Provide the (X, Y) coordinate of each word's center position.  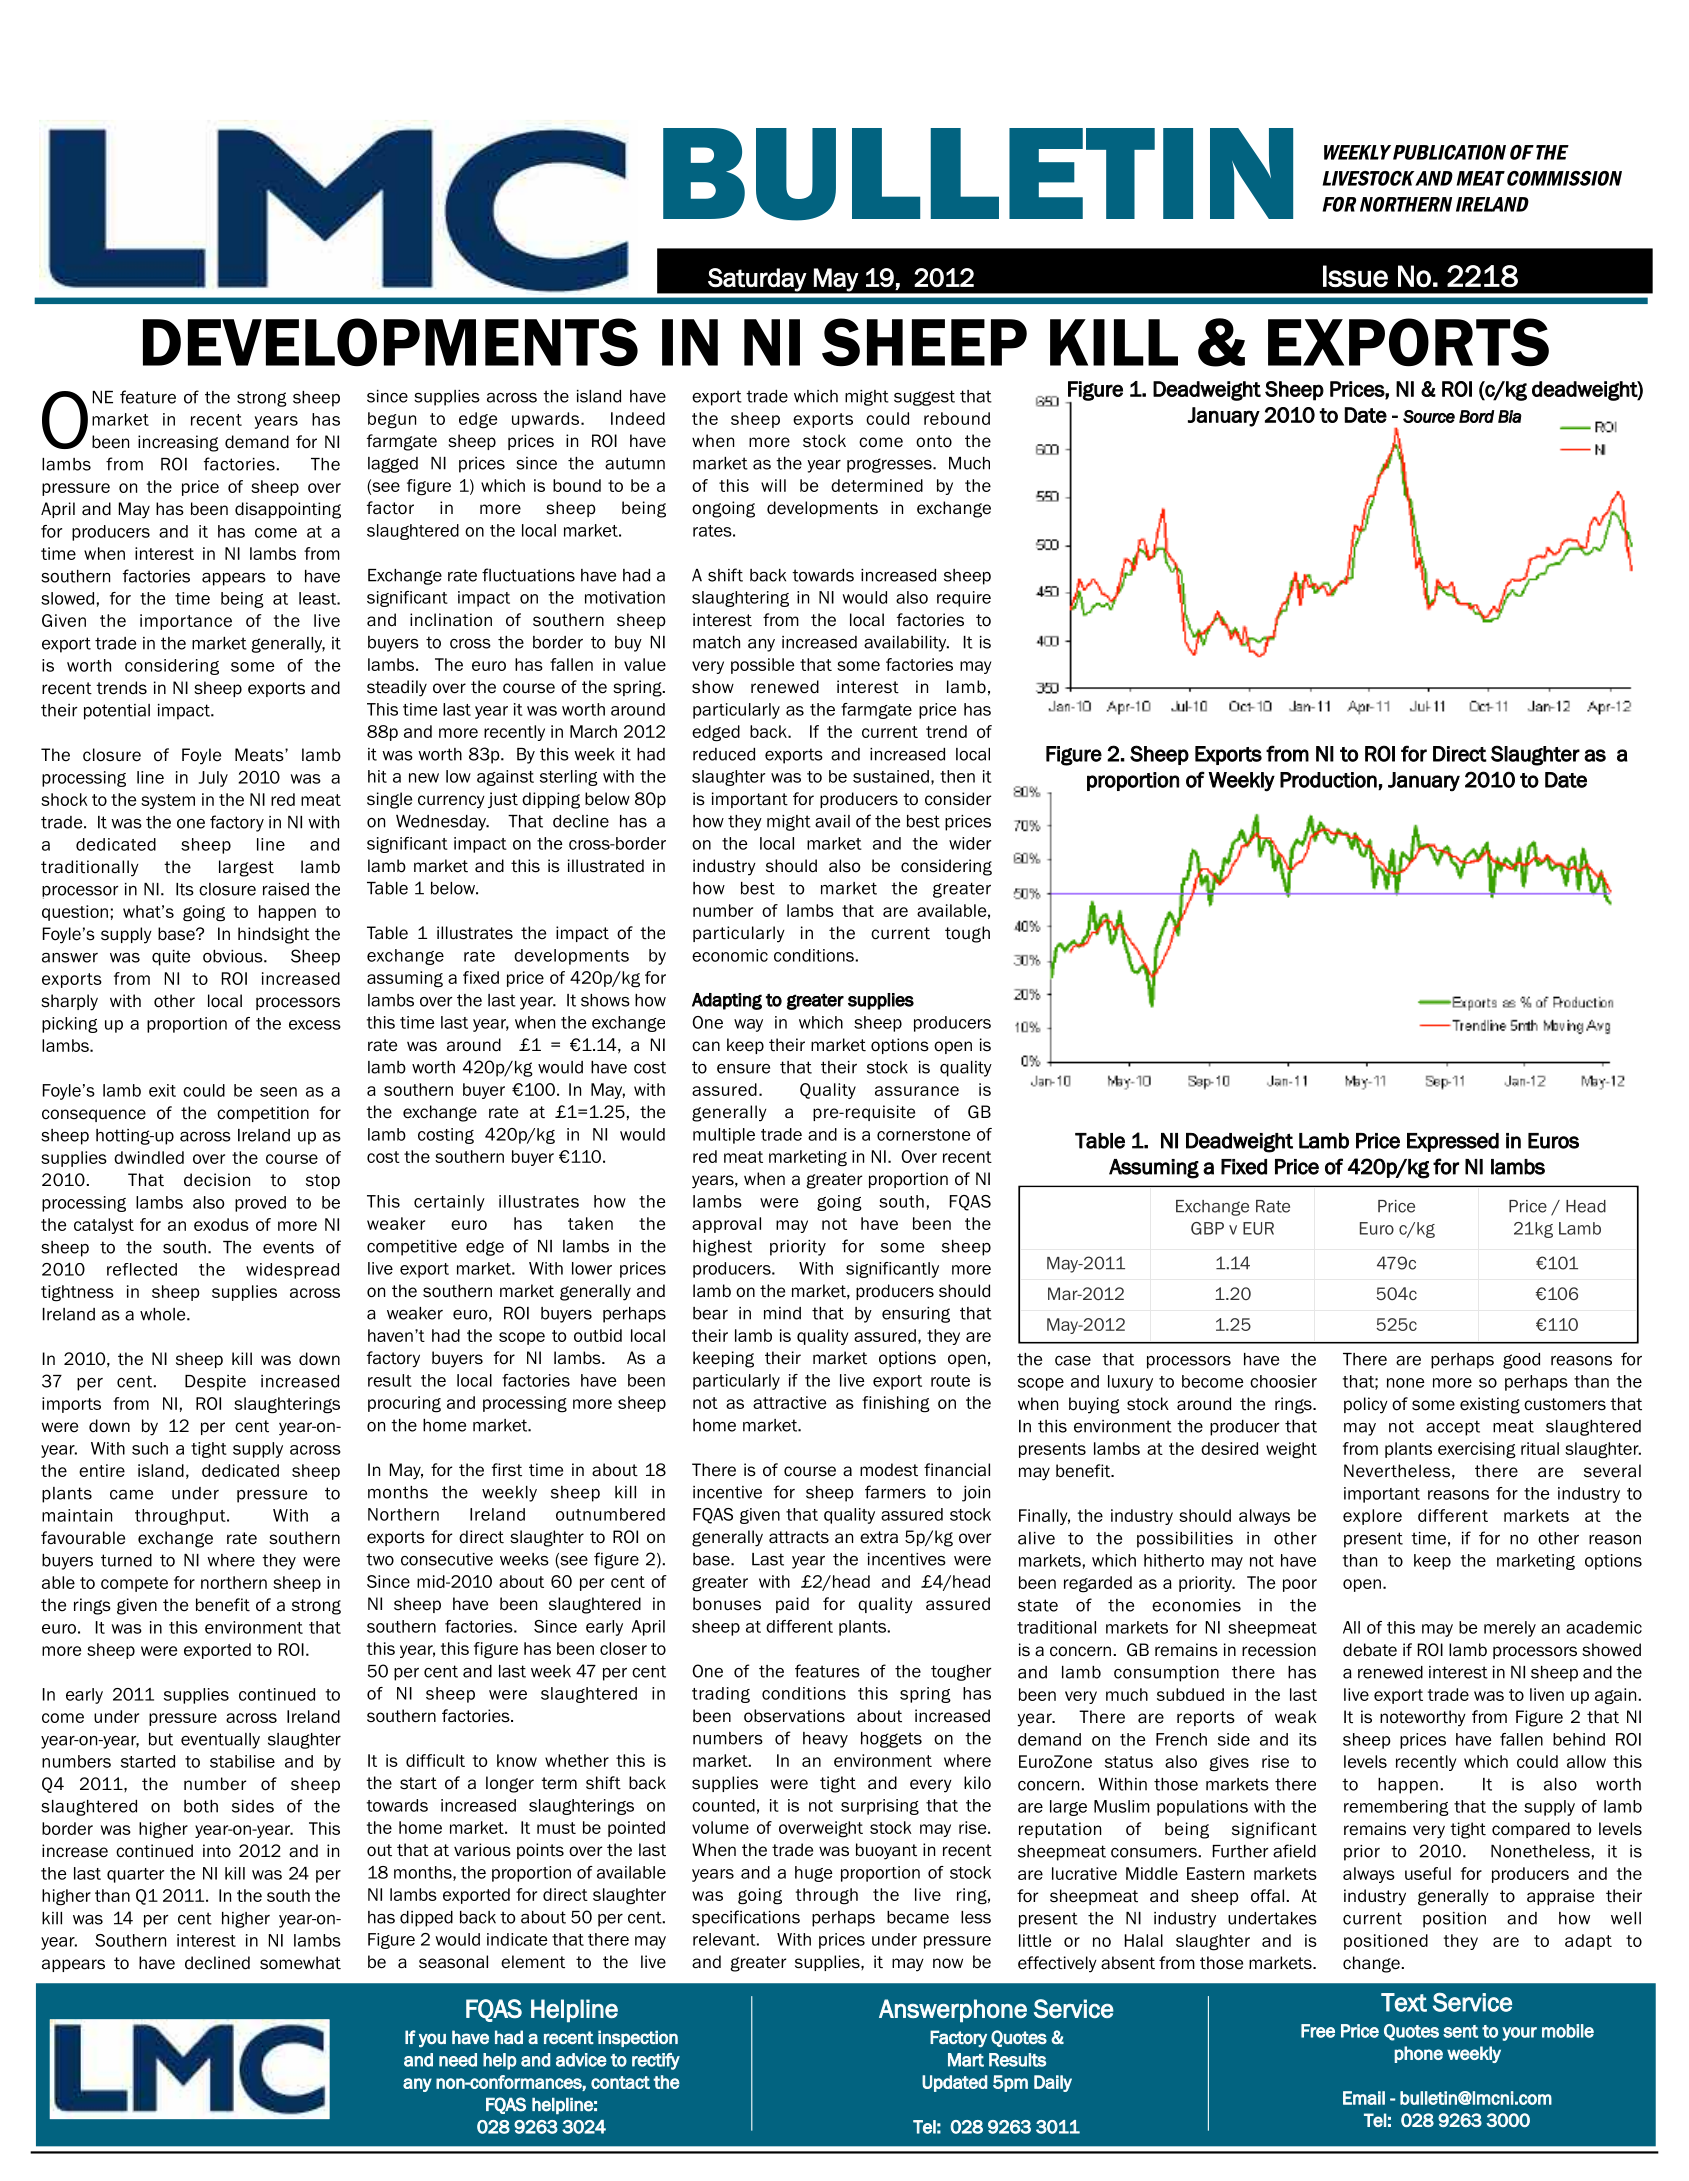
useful (1428, 1873)
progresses (890, 465)
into (217, 1851)
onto (934, 441)
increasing (178, 443)
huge (814, 1874)
